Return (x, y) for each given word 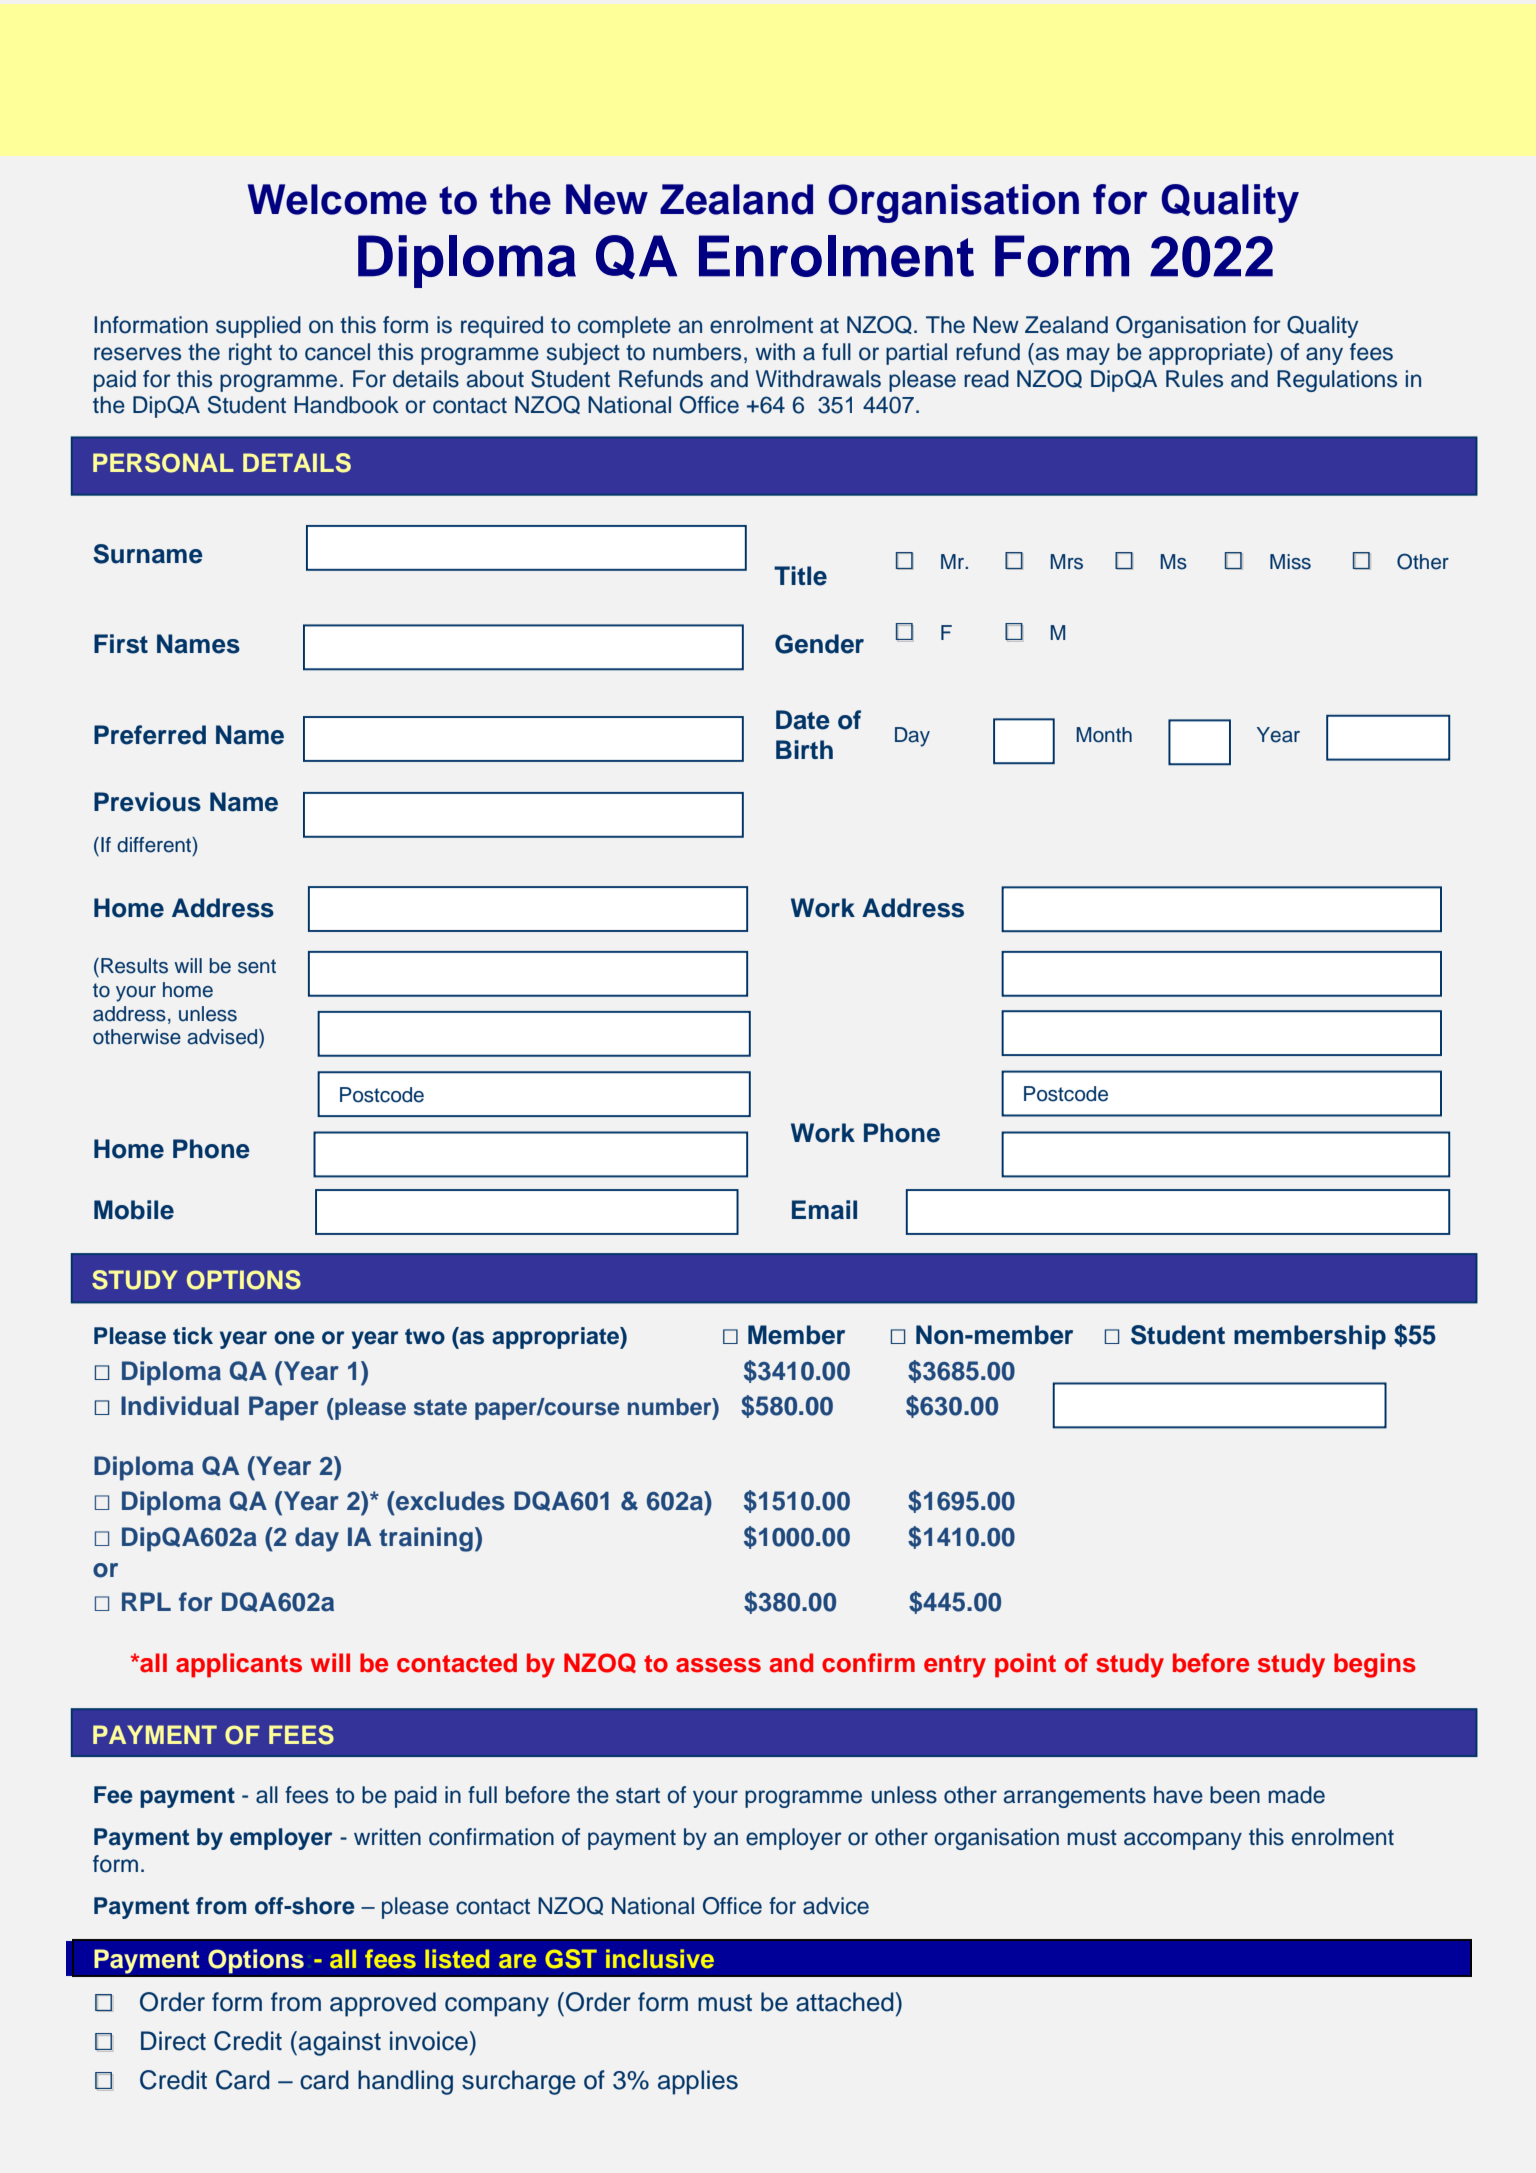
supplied (258, 327)
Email (824, 1210)
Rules (1194, 379)
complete (624, 327)
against (340, 2043)
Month (1104, 735)
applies (698, 2082)
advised (223, 1037)
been (1235, 1795)
